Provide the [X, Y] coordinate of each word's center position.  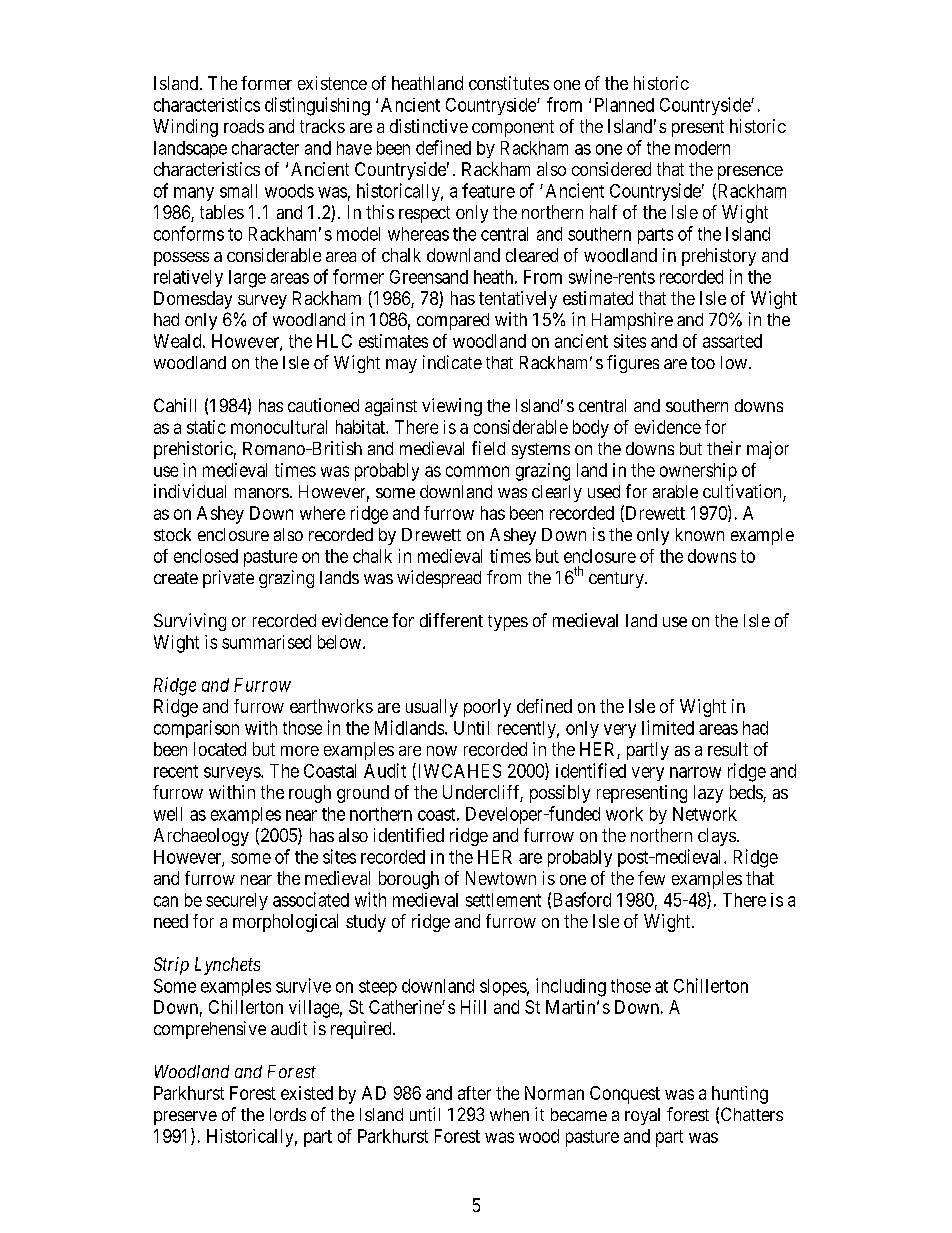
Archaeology [201, 837]
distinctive [429, 126]
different [451, 620]
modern [702, 148]
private [228, 579]
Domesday [193, 300]
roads [244, 126]
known [700, 534]
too [703, 363]
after [474, 1093]
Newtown [501, 878]
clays [717, 837]
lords [288, 1114]
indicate [452, 362]
